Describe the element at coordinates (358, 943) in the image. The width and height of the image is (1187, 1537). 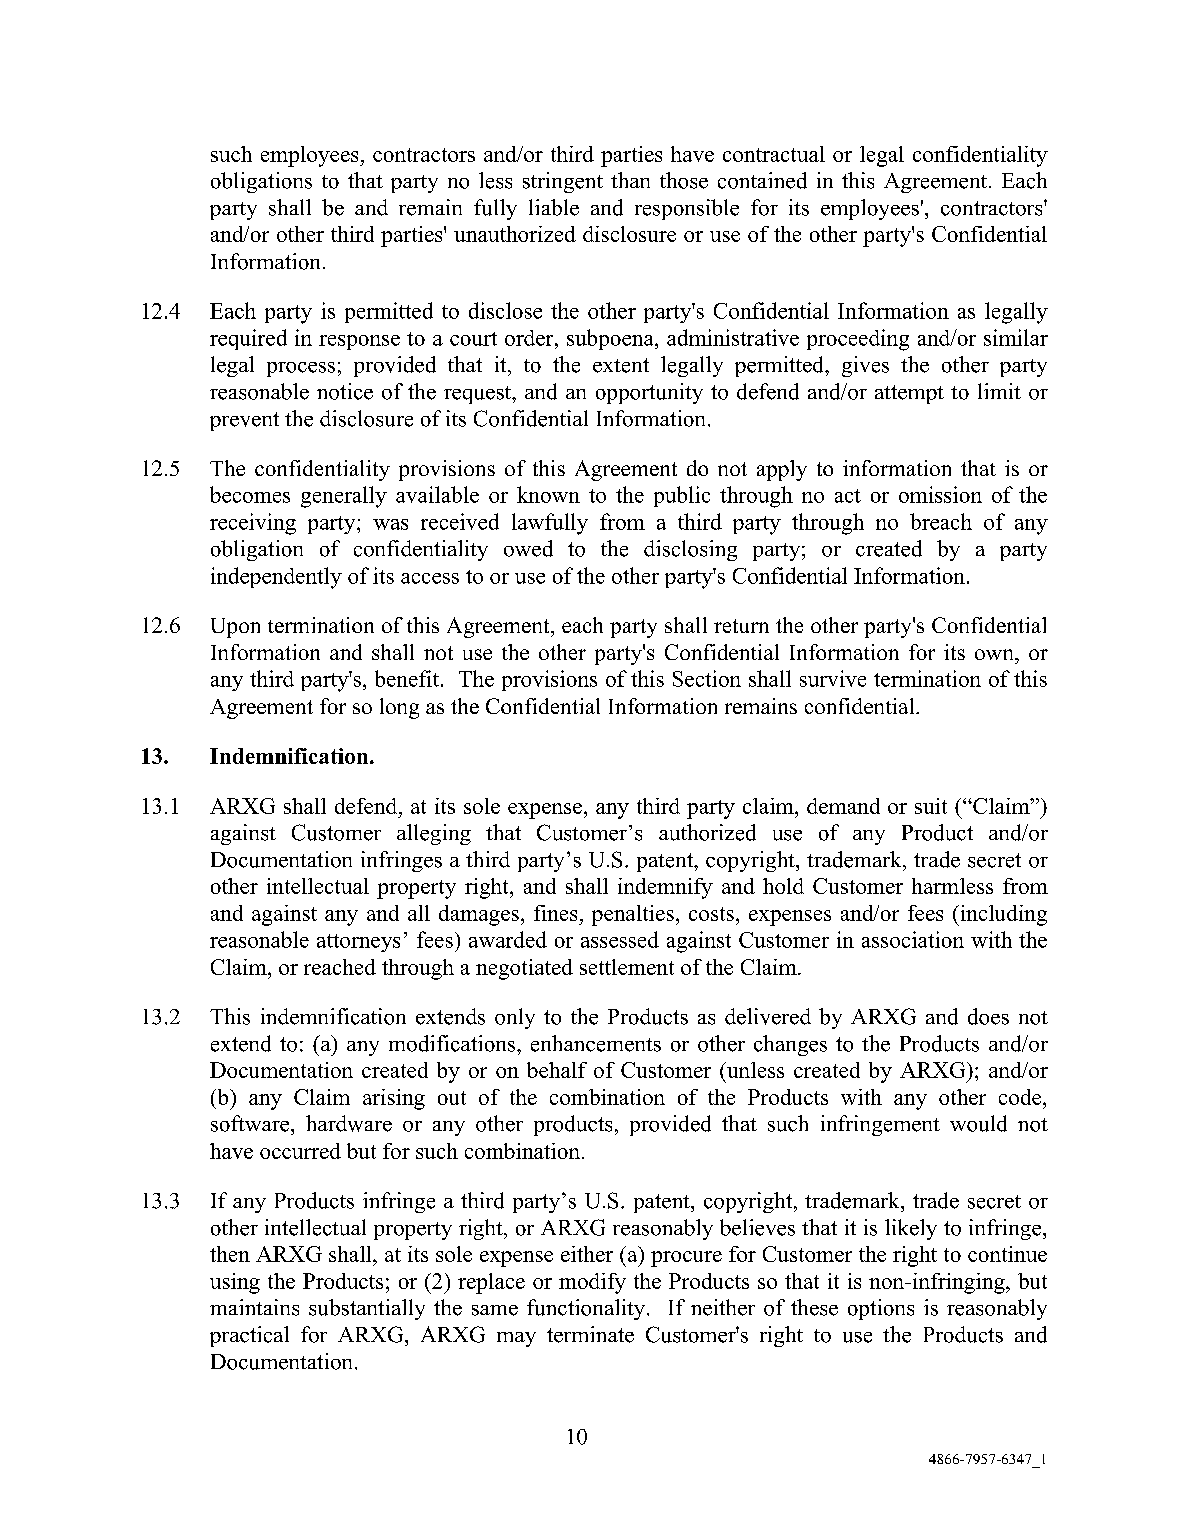
I see `attorneys` at that location.
